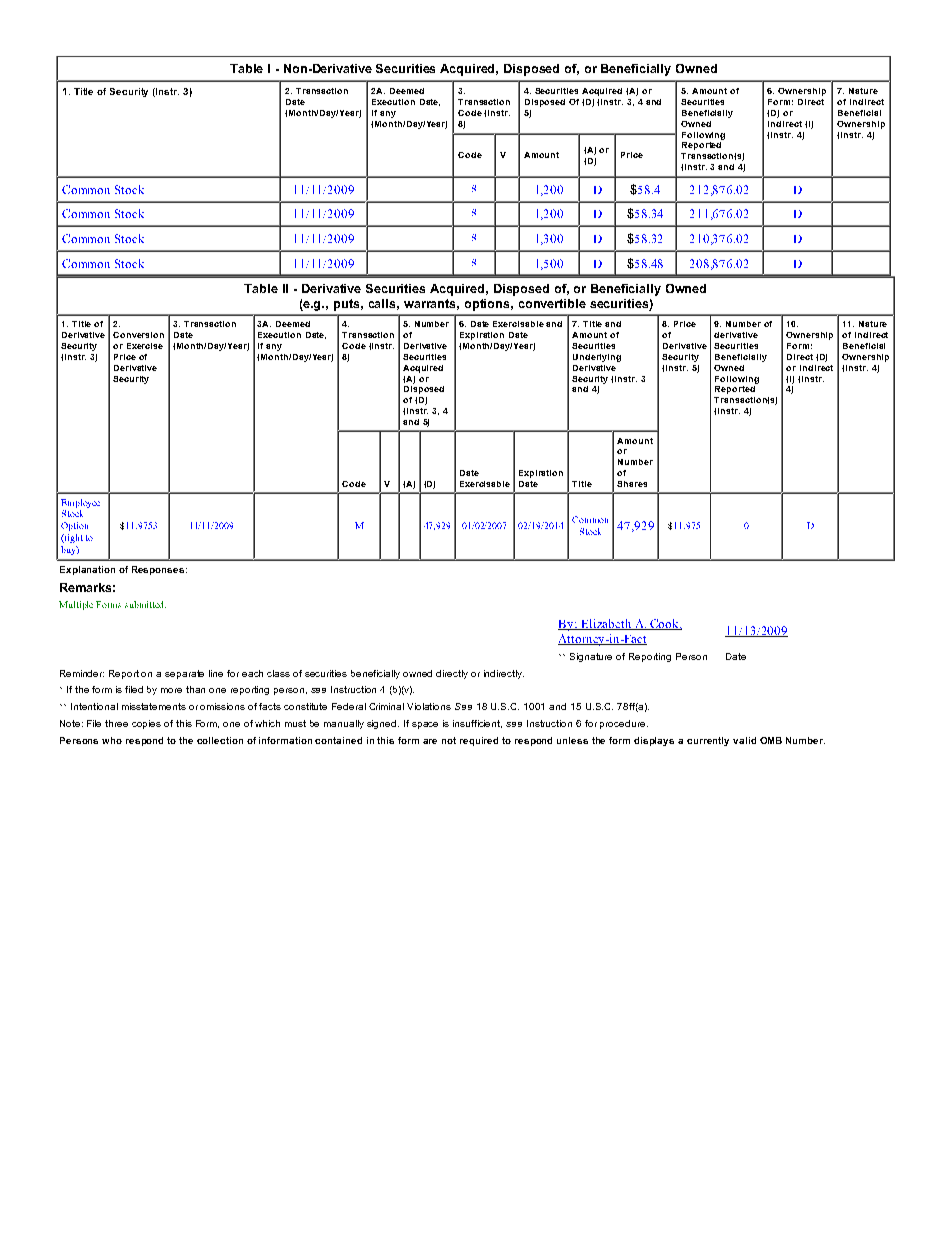 The image size is (952, 1233). What do you see at coordinates (145, 346) in the document?
I see `Exercise` at bounding box center [145, 346].
